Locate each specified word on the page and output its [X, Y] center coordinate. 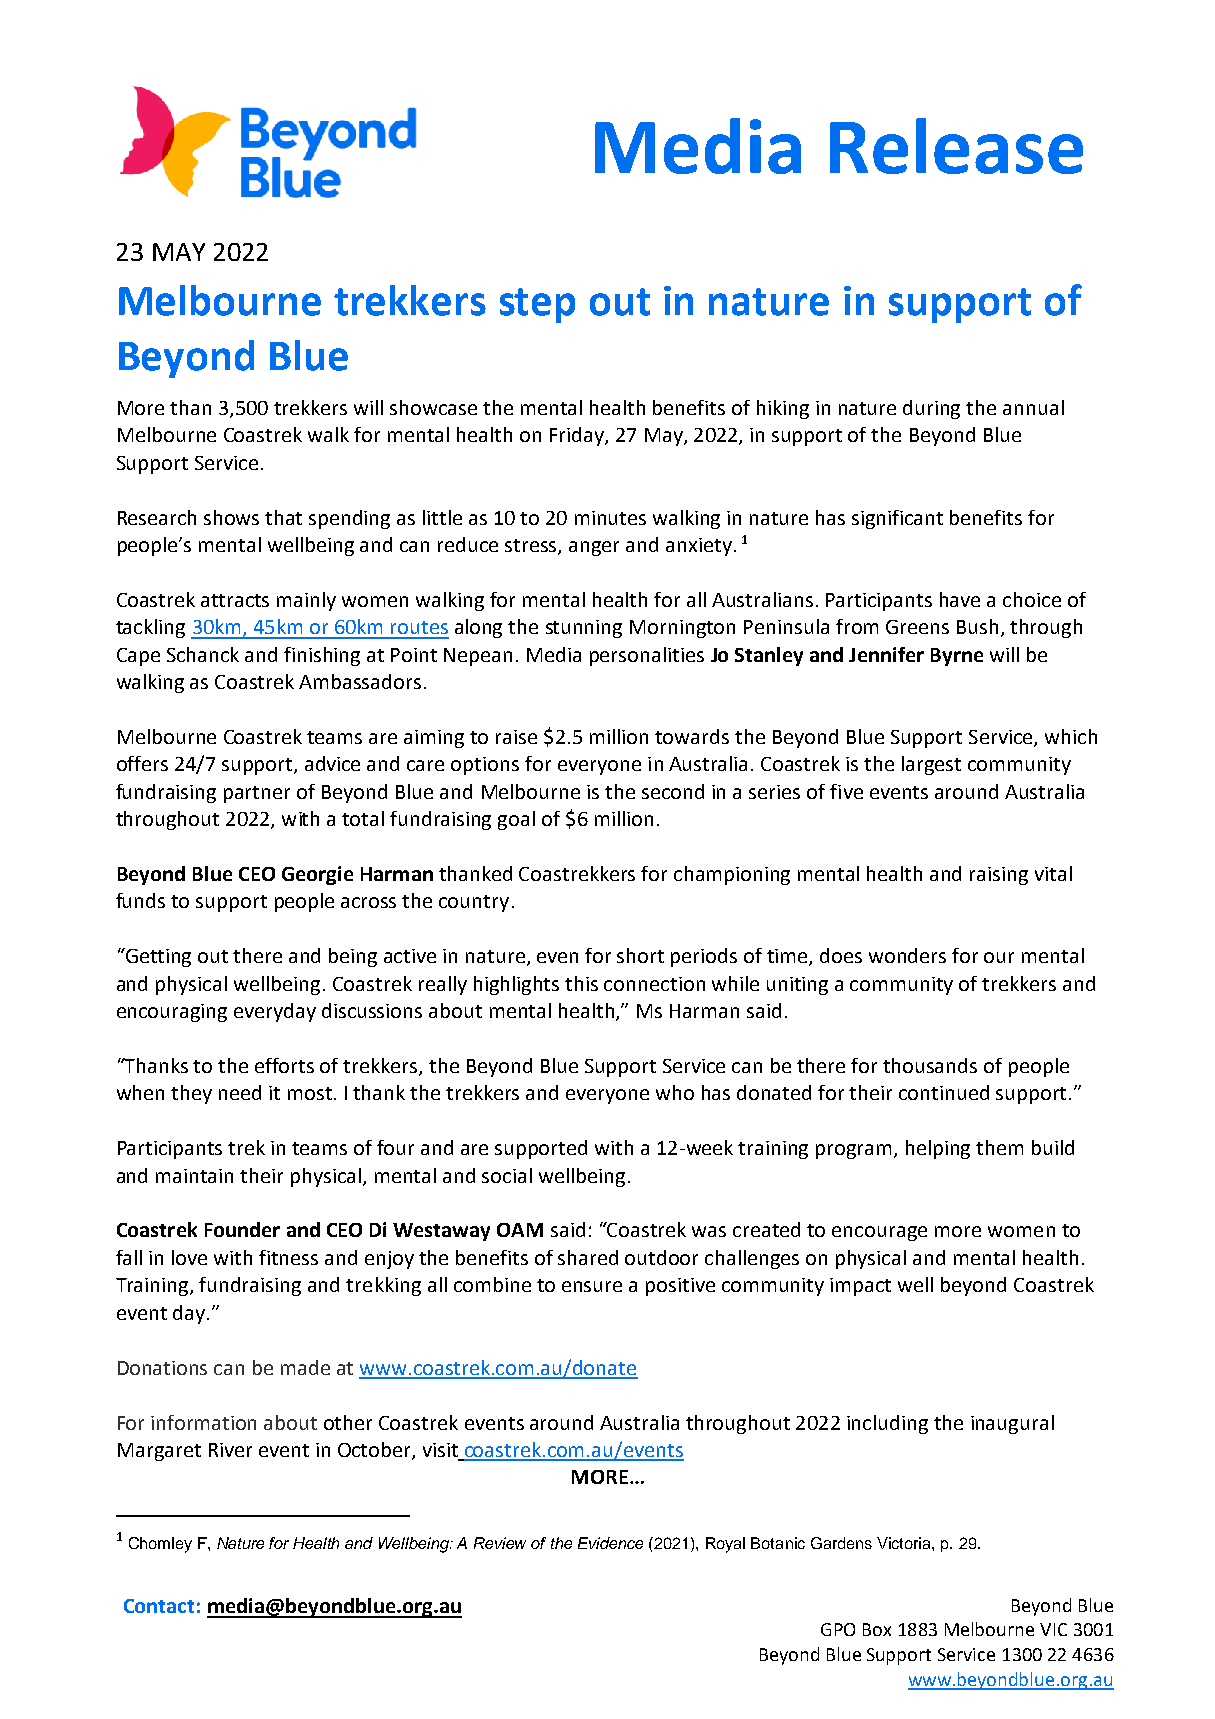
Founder [242, 1229]
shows [231, 517]
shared [588, 1257]
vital [1053, 873]
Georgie [317, 875]
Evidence [610, 1543]
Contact [159, 1606]
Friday [578, 436]
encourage [879, 1233]
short [640, 955]
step [537, 305]
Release [956, 146]
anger [594, 548]
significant [897, 519]
